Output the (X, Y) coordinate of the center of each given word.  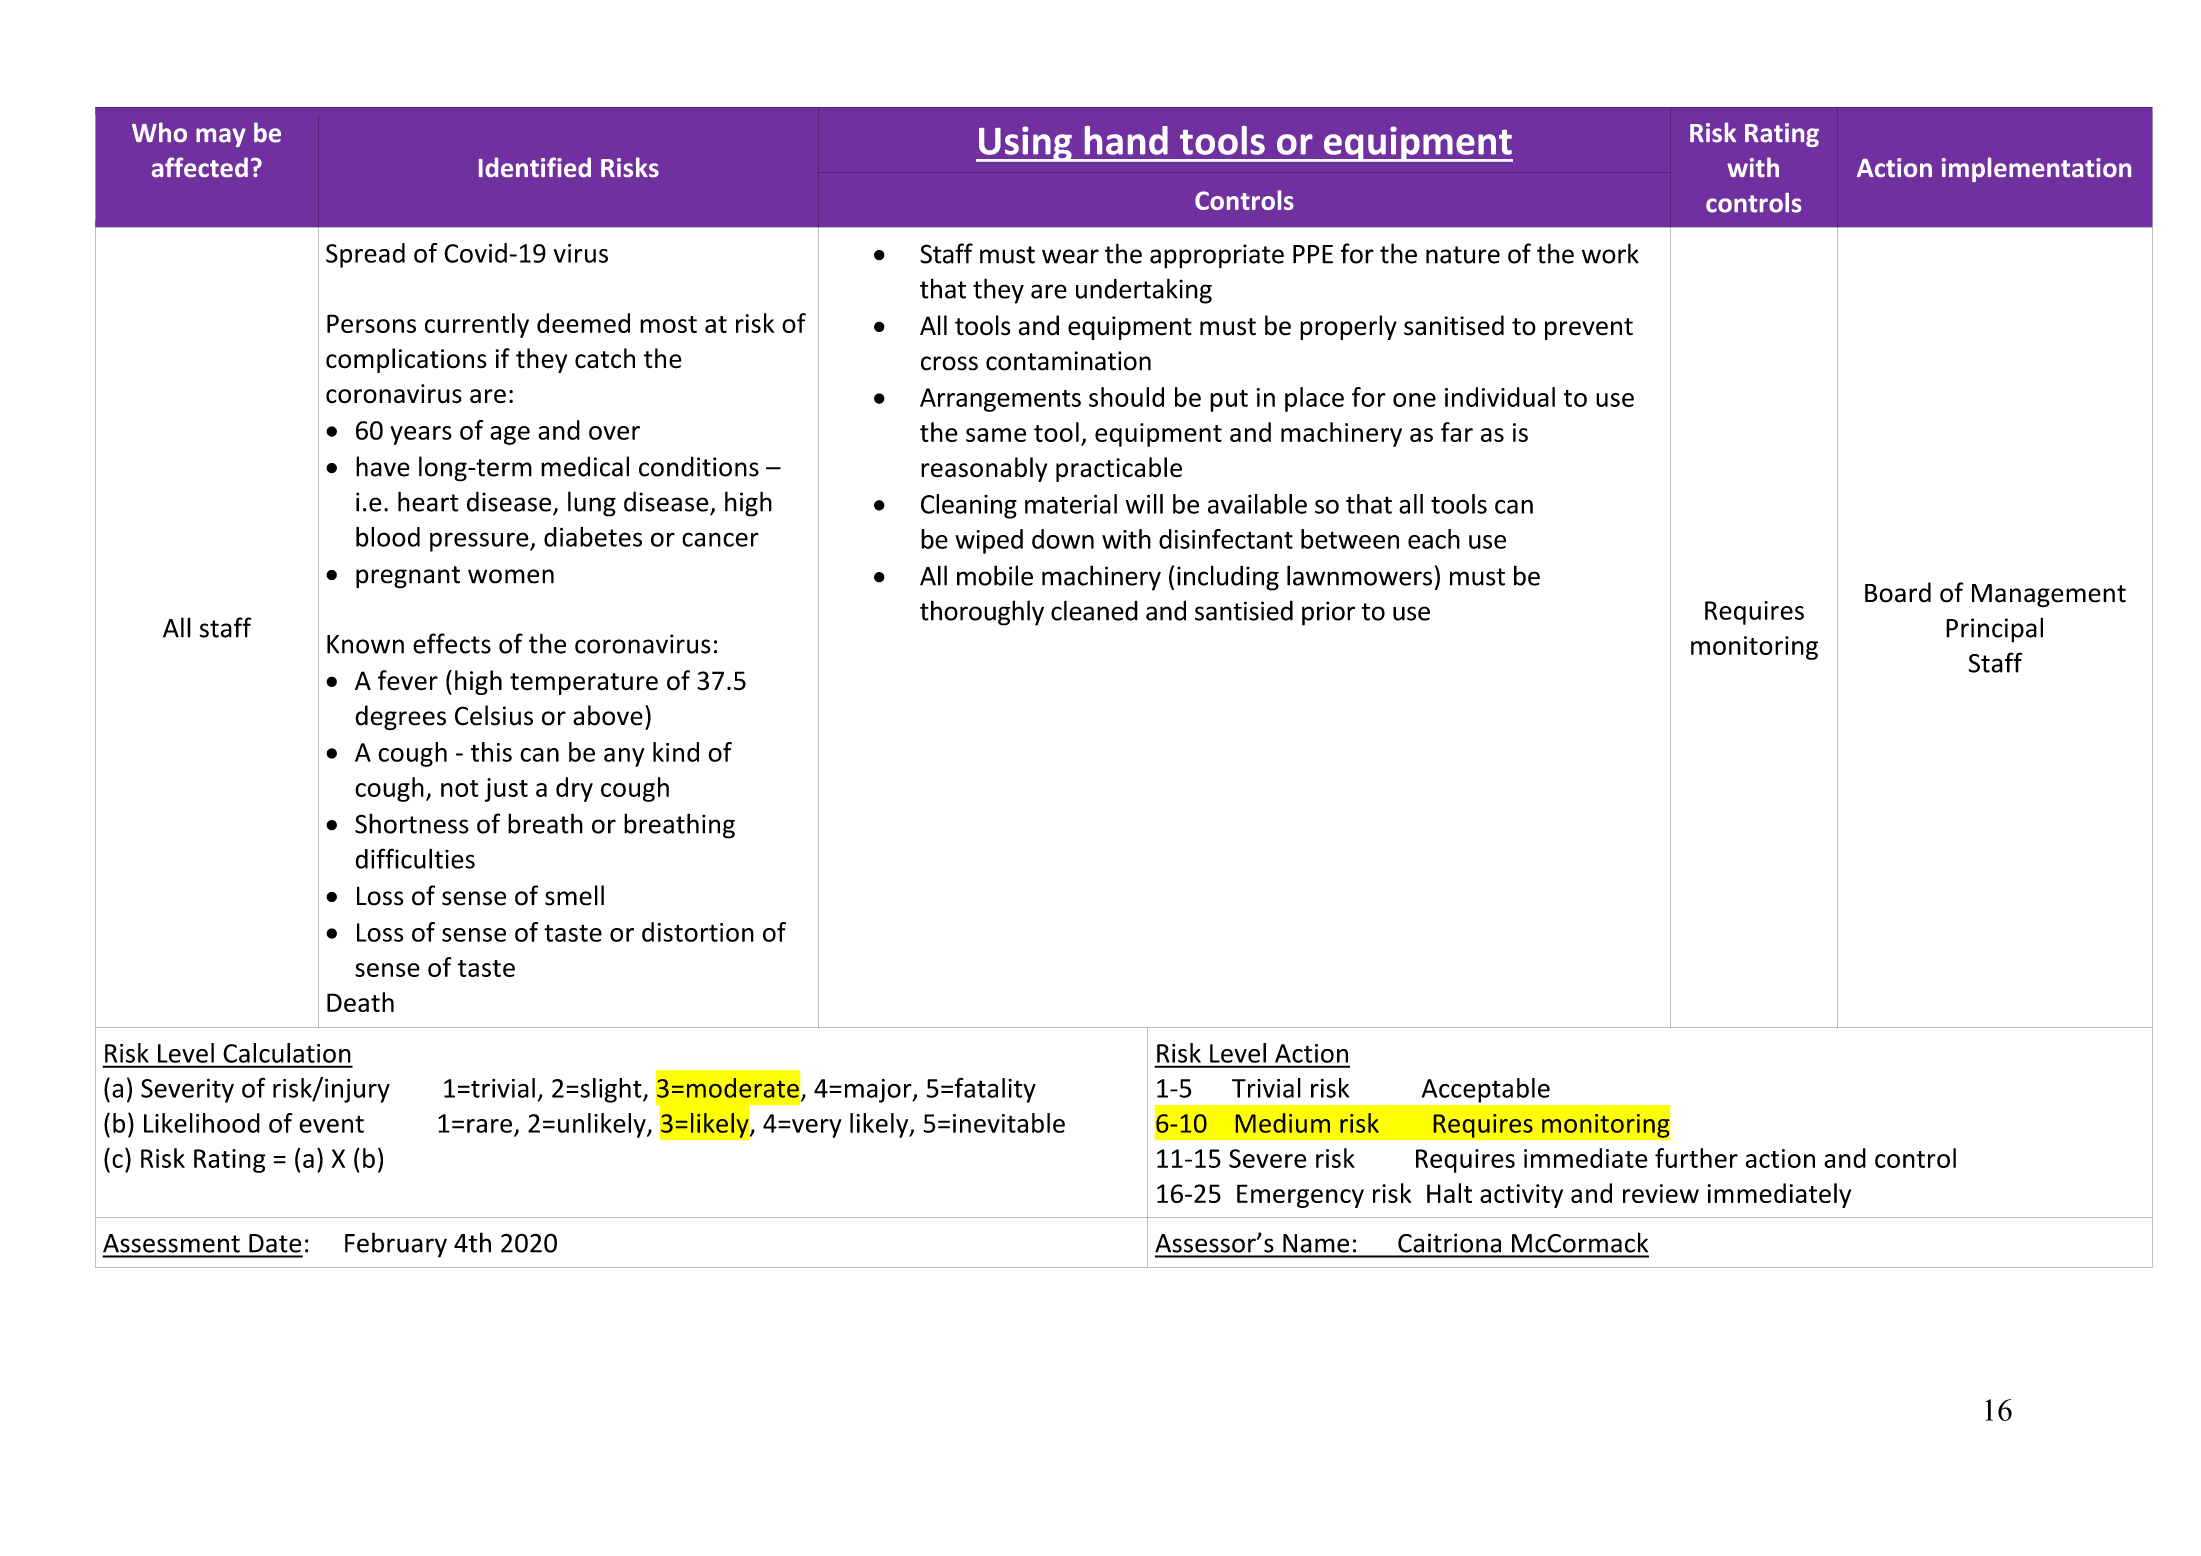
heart (428, 501)
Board (1898, 592)
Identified (535, 167)
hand (1126, 140)
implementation (2036, 169)
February (396, 1245)
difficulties (415, 858)
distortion (698, 932)
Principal (1994, 630)
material (1071, 504)
